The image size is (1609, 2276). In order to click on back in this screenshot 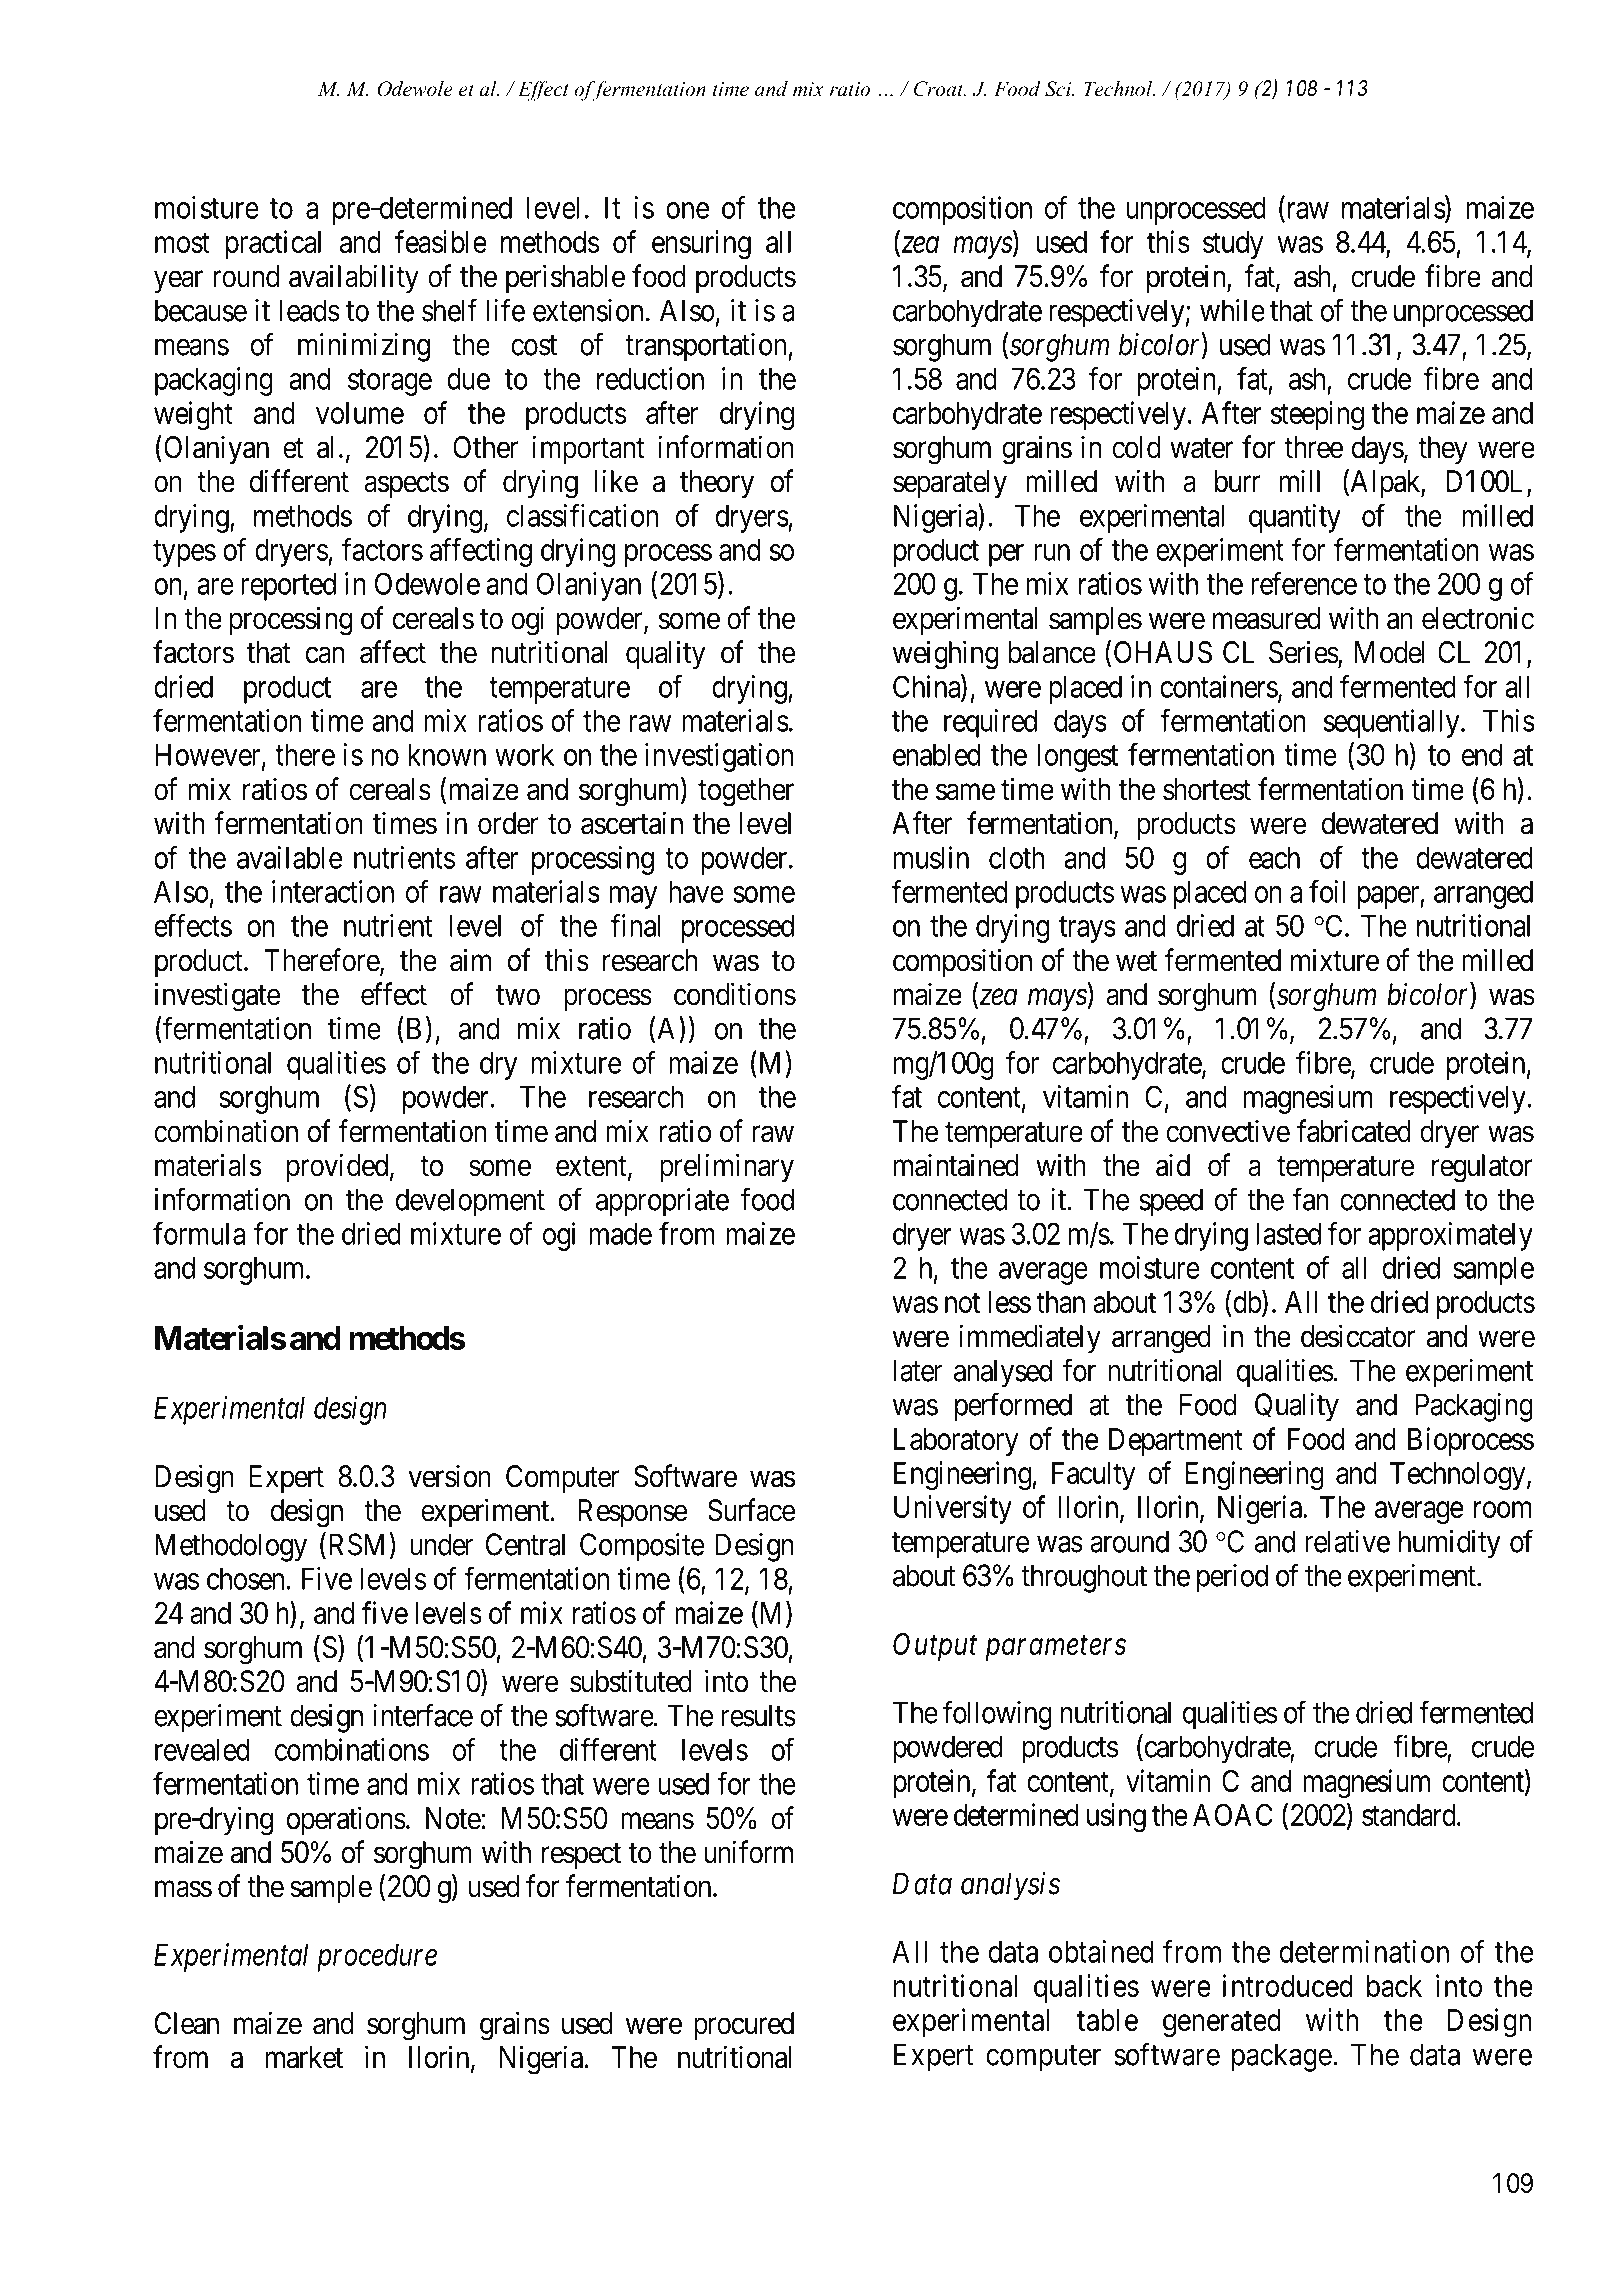, I will do `click(1394, 1986)`.
